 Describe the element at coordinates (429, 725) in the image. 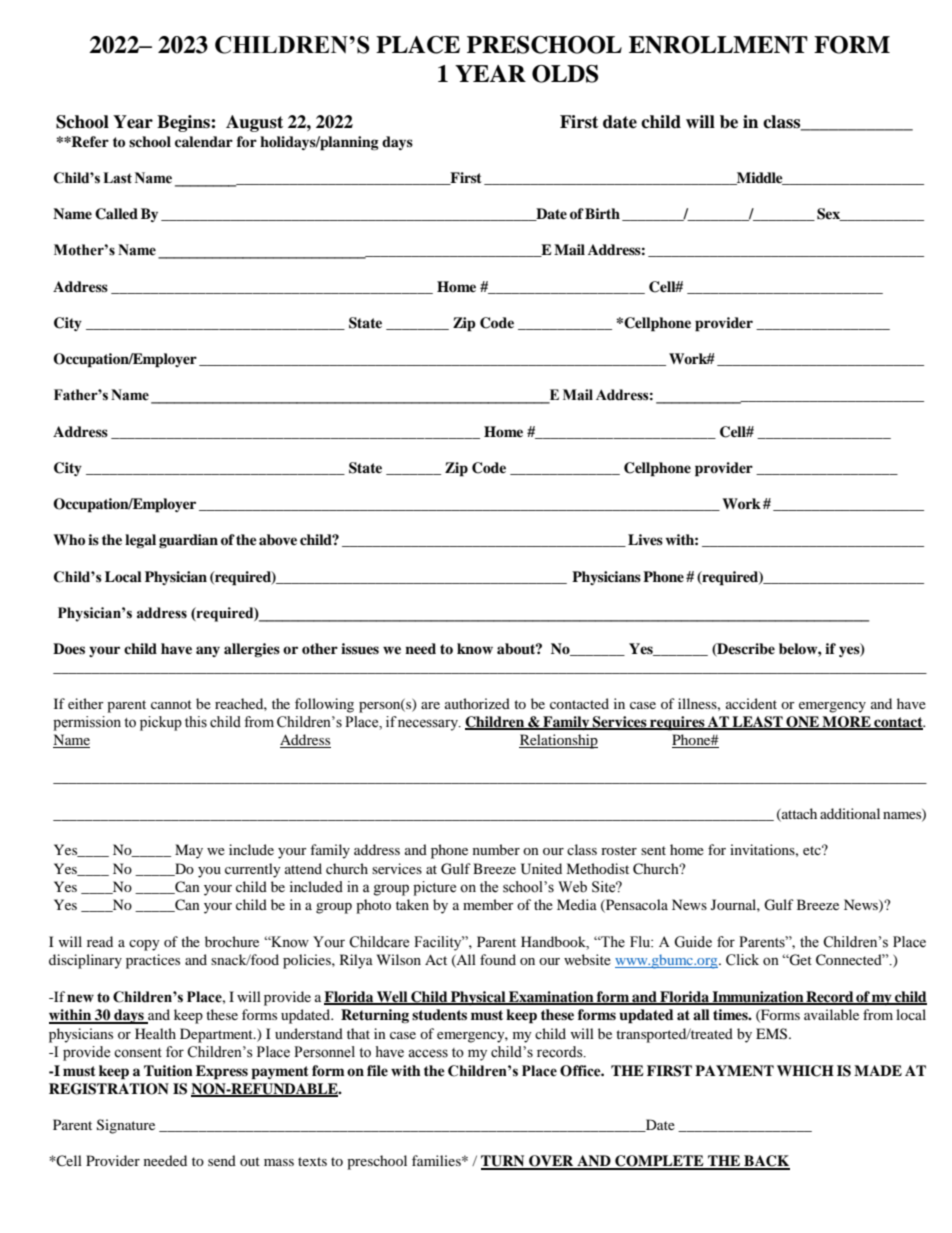

I see `necessary` at that location.
